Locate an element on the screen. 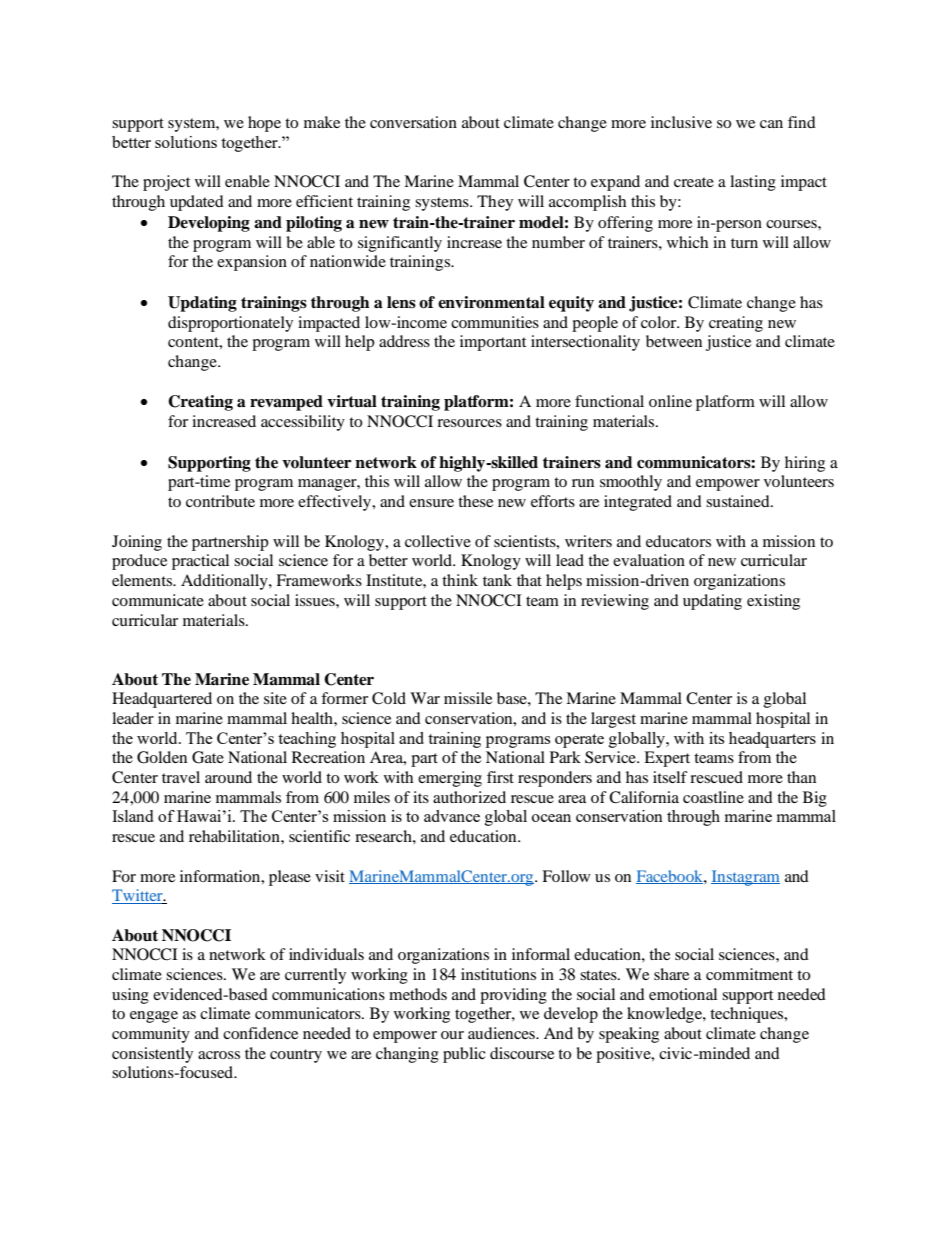 The image size is (952, 1233). contribute is located at coordinates (220, 501).
